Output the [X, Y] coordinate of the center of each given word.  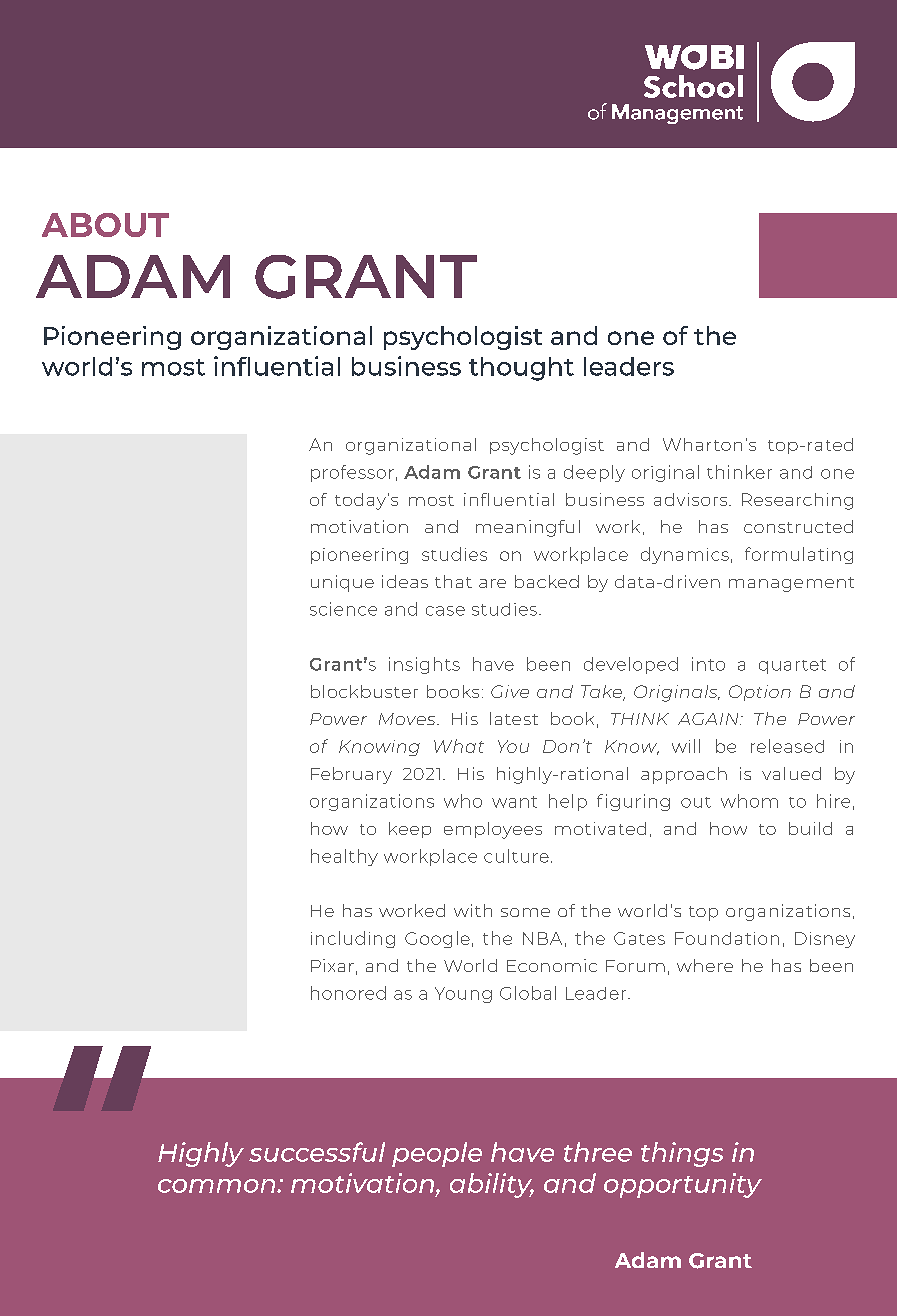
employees [493, 830]
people [437, 1154]
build [810, 828]
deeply [594, 473]
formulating [799, 555]
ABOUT [105, 225]
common [218, 1186]
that [453, 581]
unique [342, 583]
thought [521, 369]
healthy [344, 857]
